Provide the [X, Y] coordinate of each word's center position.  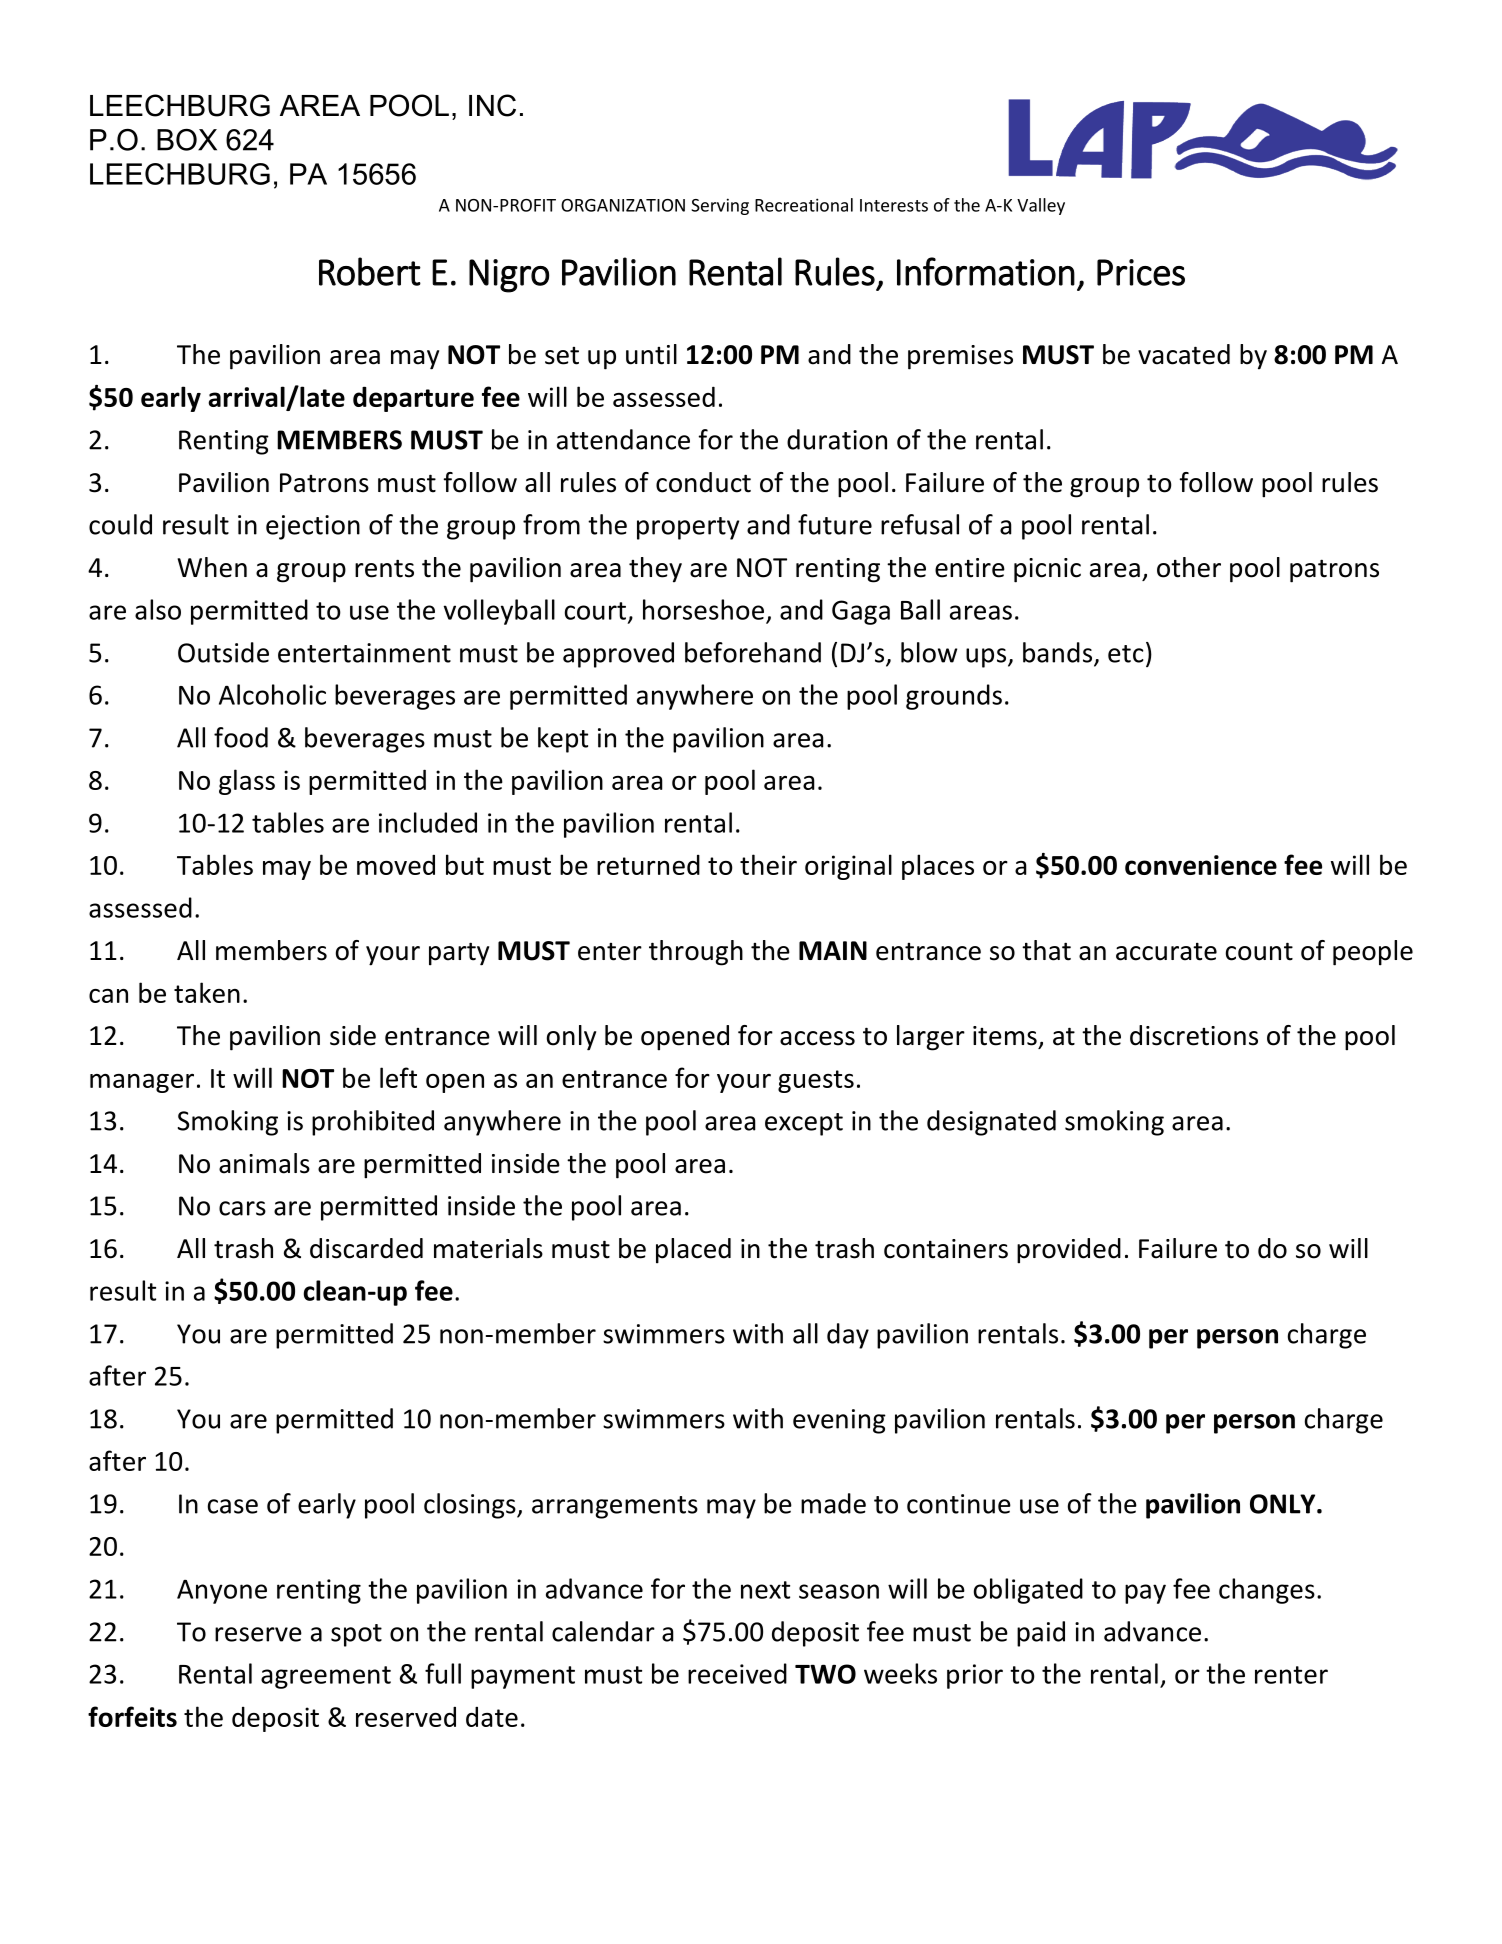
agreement [326, 1677]
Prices [1141, 272]
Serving [720, 206]
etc [1126, 654]
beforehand [753, 652]
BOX [187, 140]
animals [264, 1163]
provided [1069, 1251]
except [804, 1124]
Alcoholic [272, 694]
